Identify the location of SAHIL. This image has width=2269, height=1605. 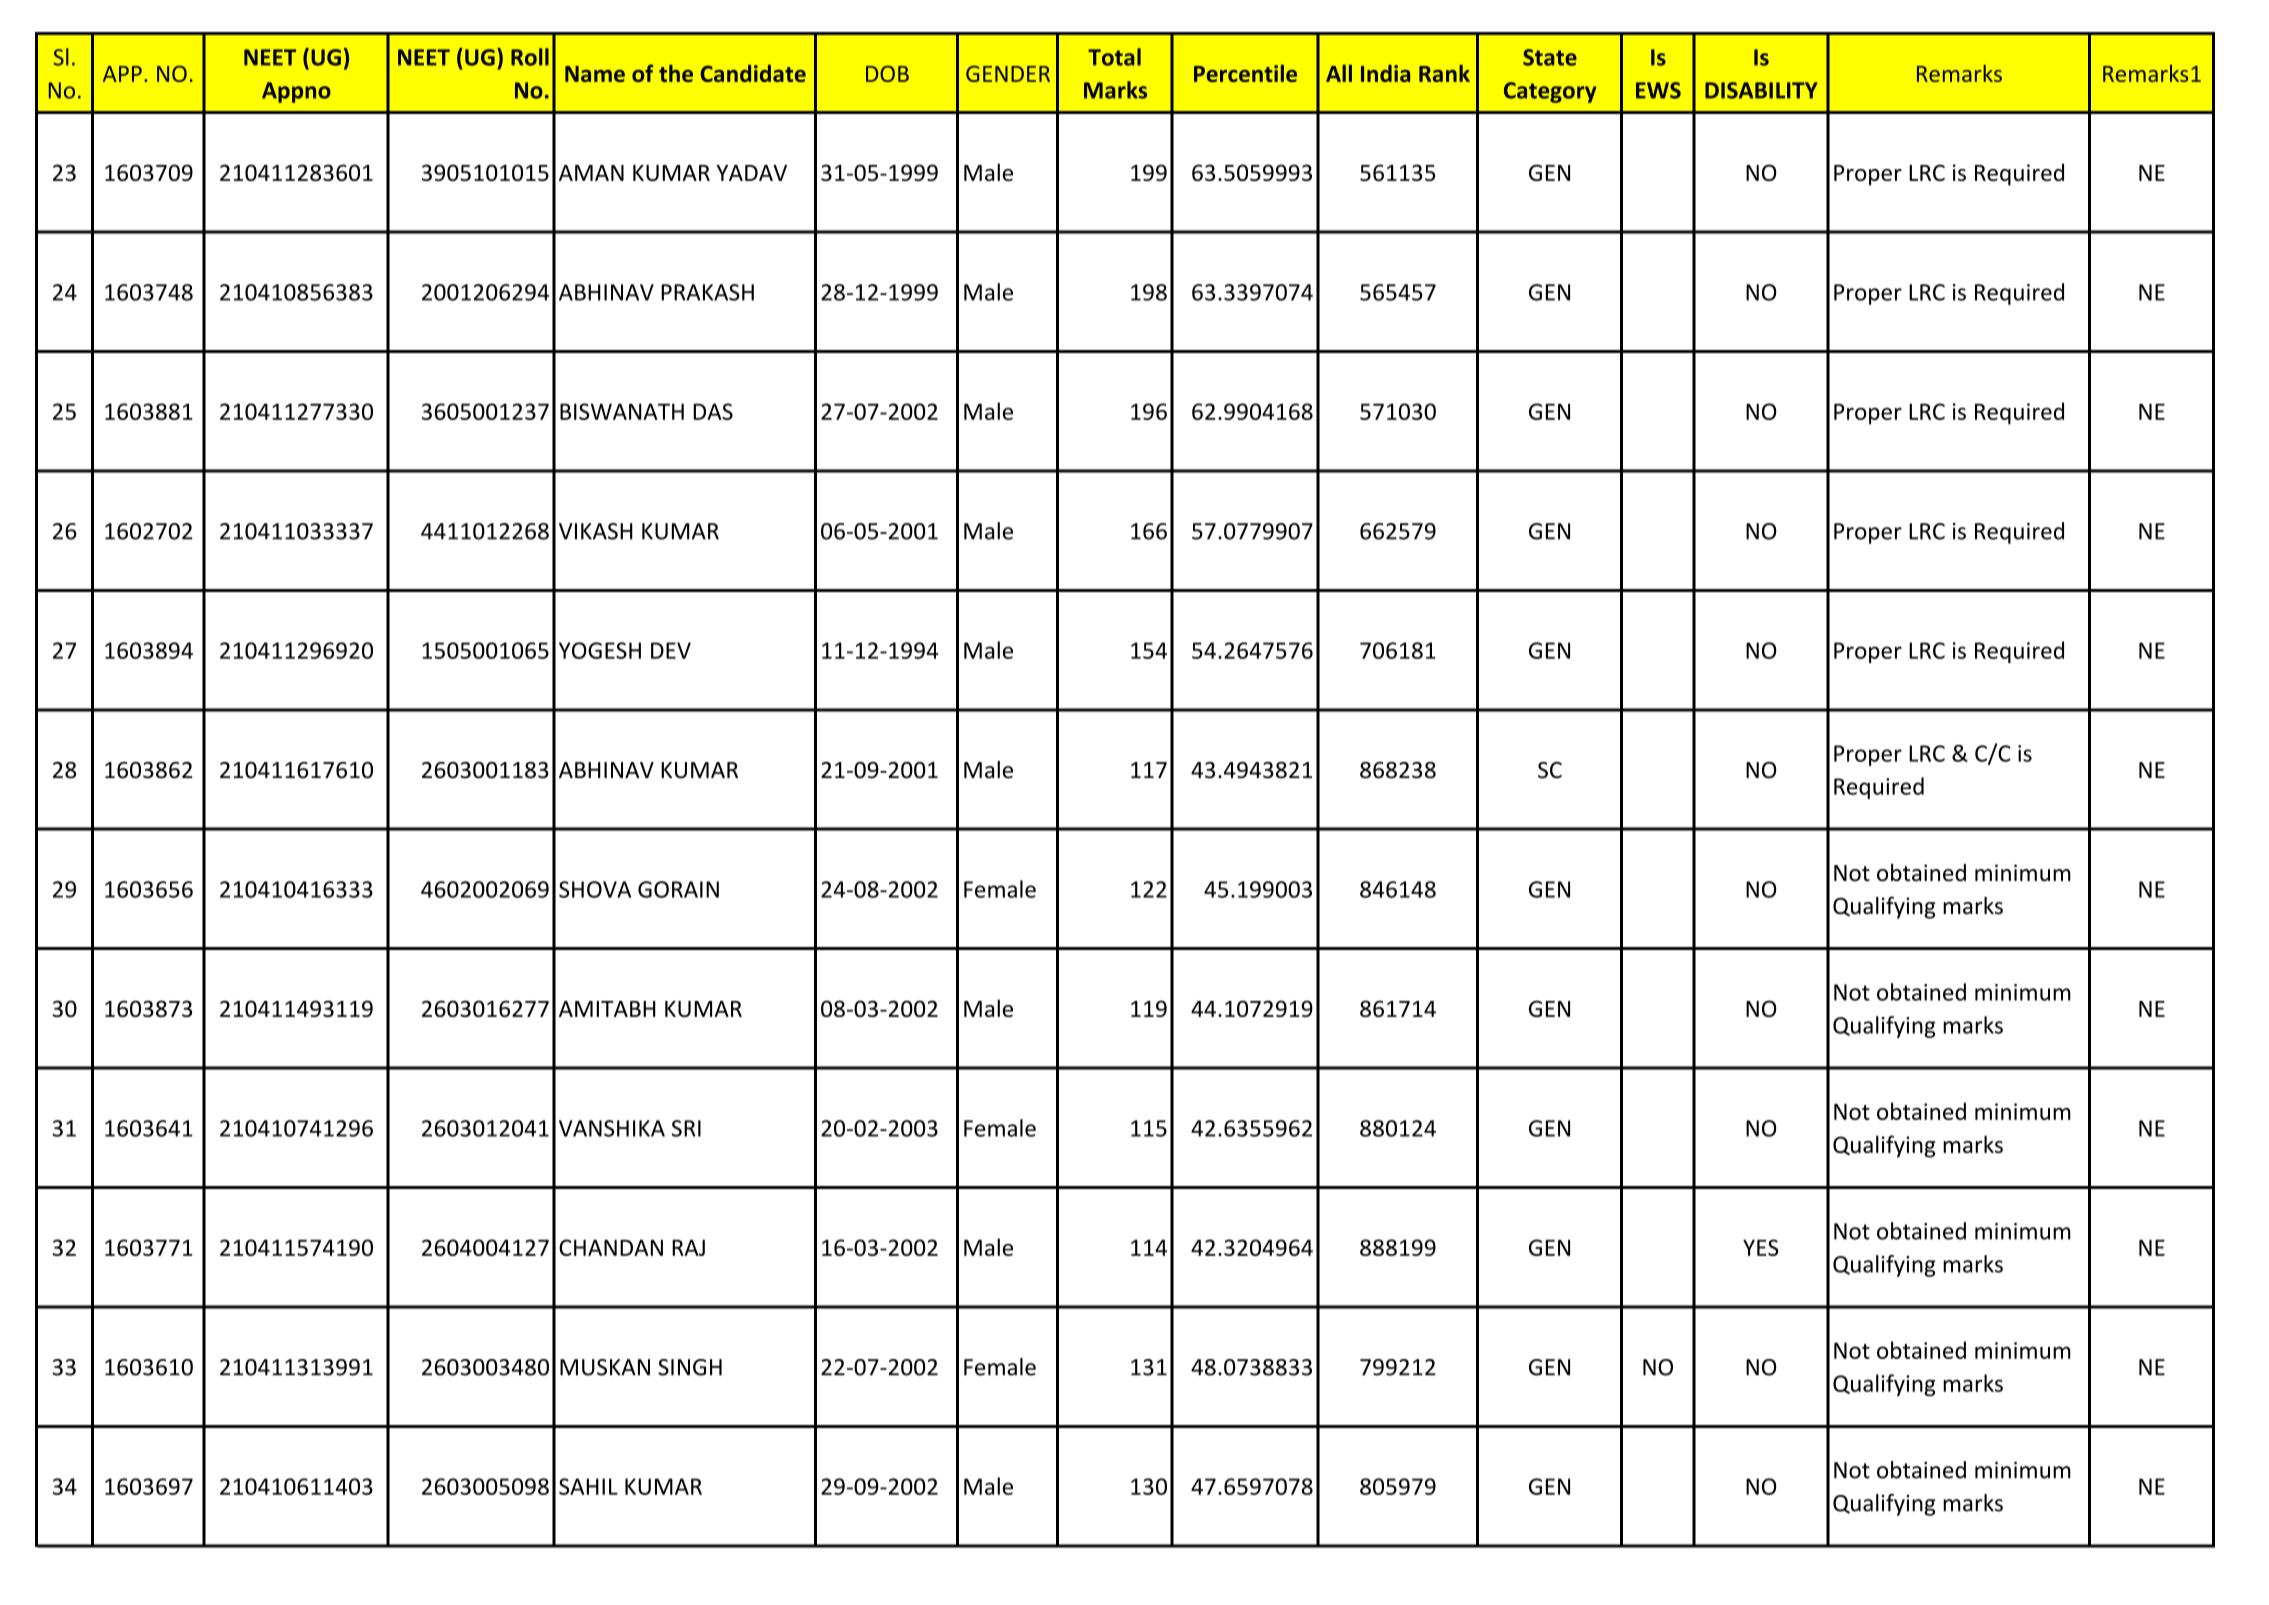
(588, 1486).
